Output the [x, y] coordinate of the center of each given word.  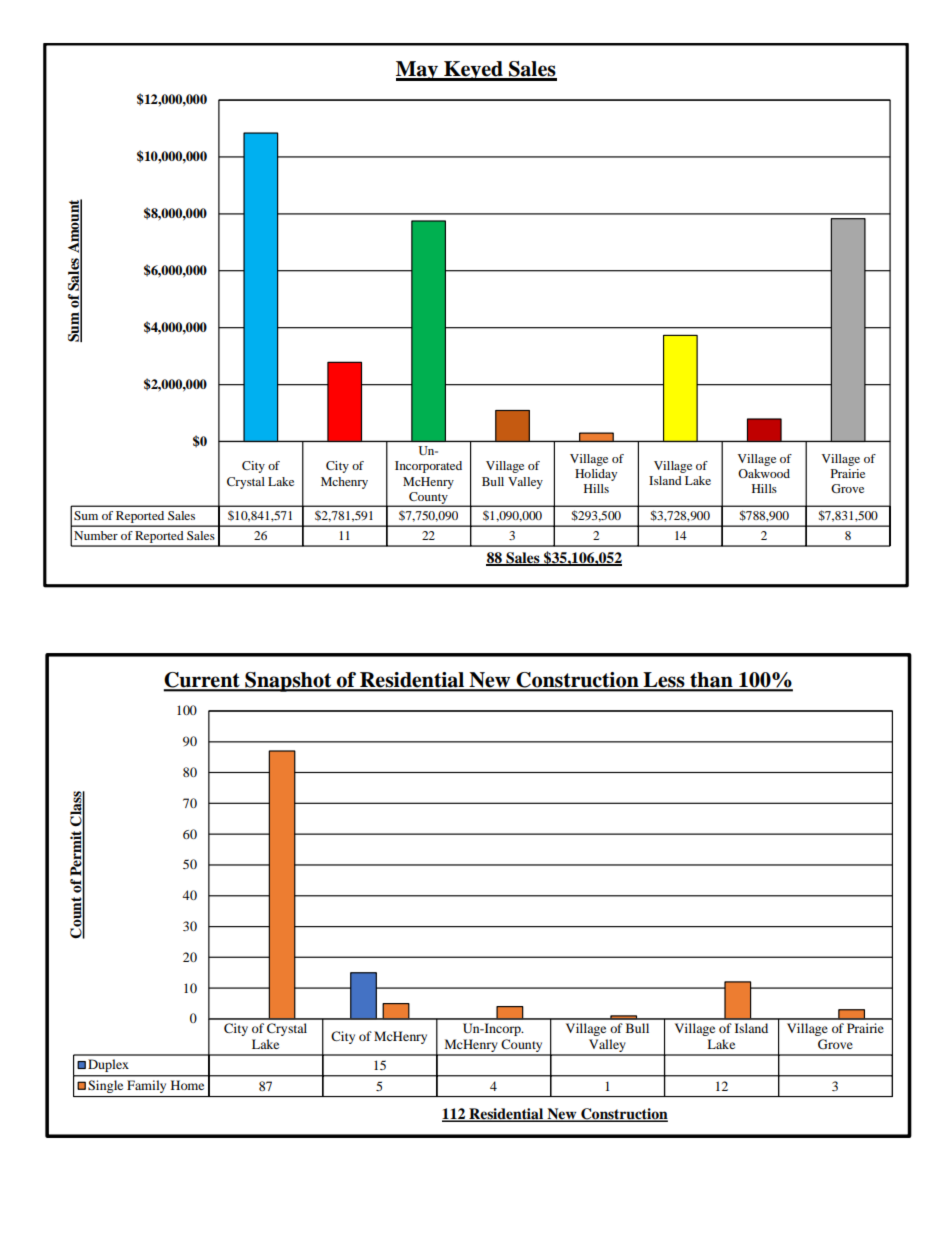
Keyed [473, 71]
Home [187, 1085]
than [711, 681]
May [418, 71]
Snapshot [288, 682]
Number [96, 535]
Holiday [596, 475]
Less [664, 681]
